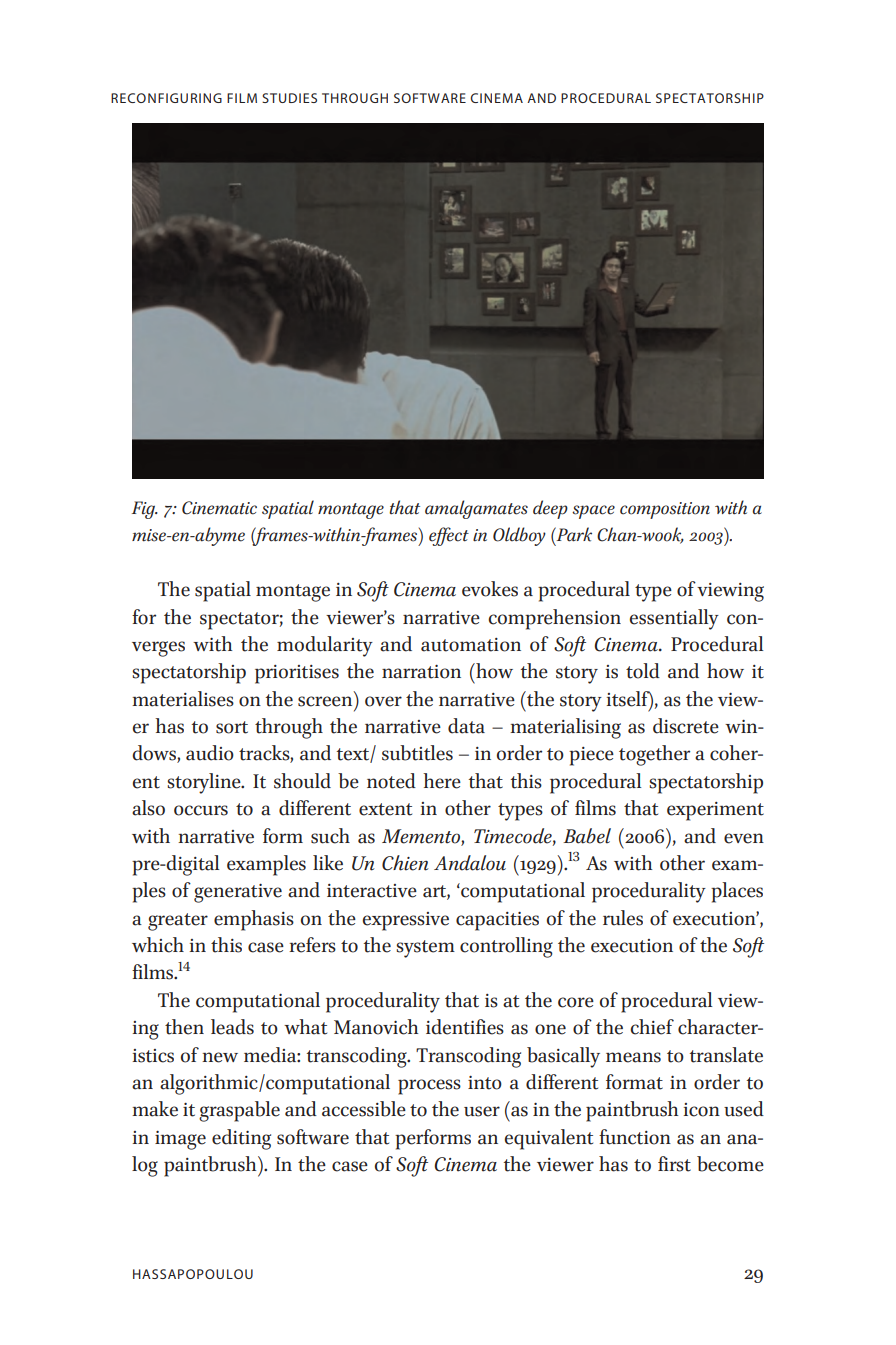 This screenshot has height=1345, width=896. What do you see at coordinates (442, 781) in the screenshot?
I see `here` at bounding box center [442, 781].
